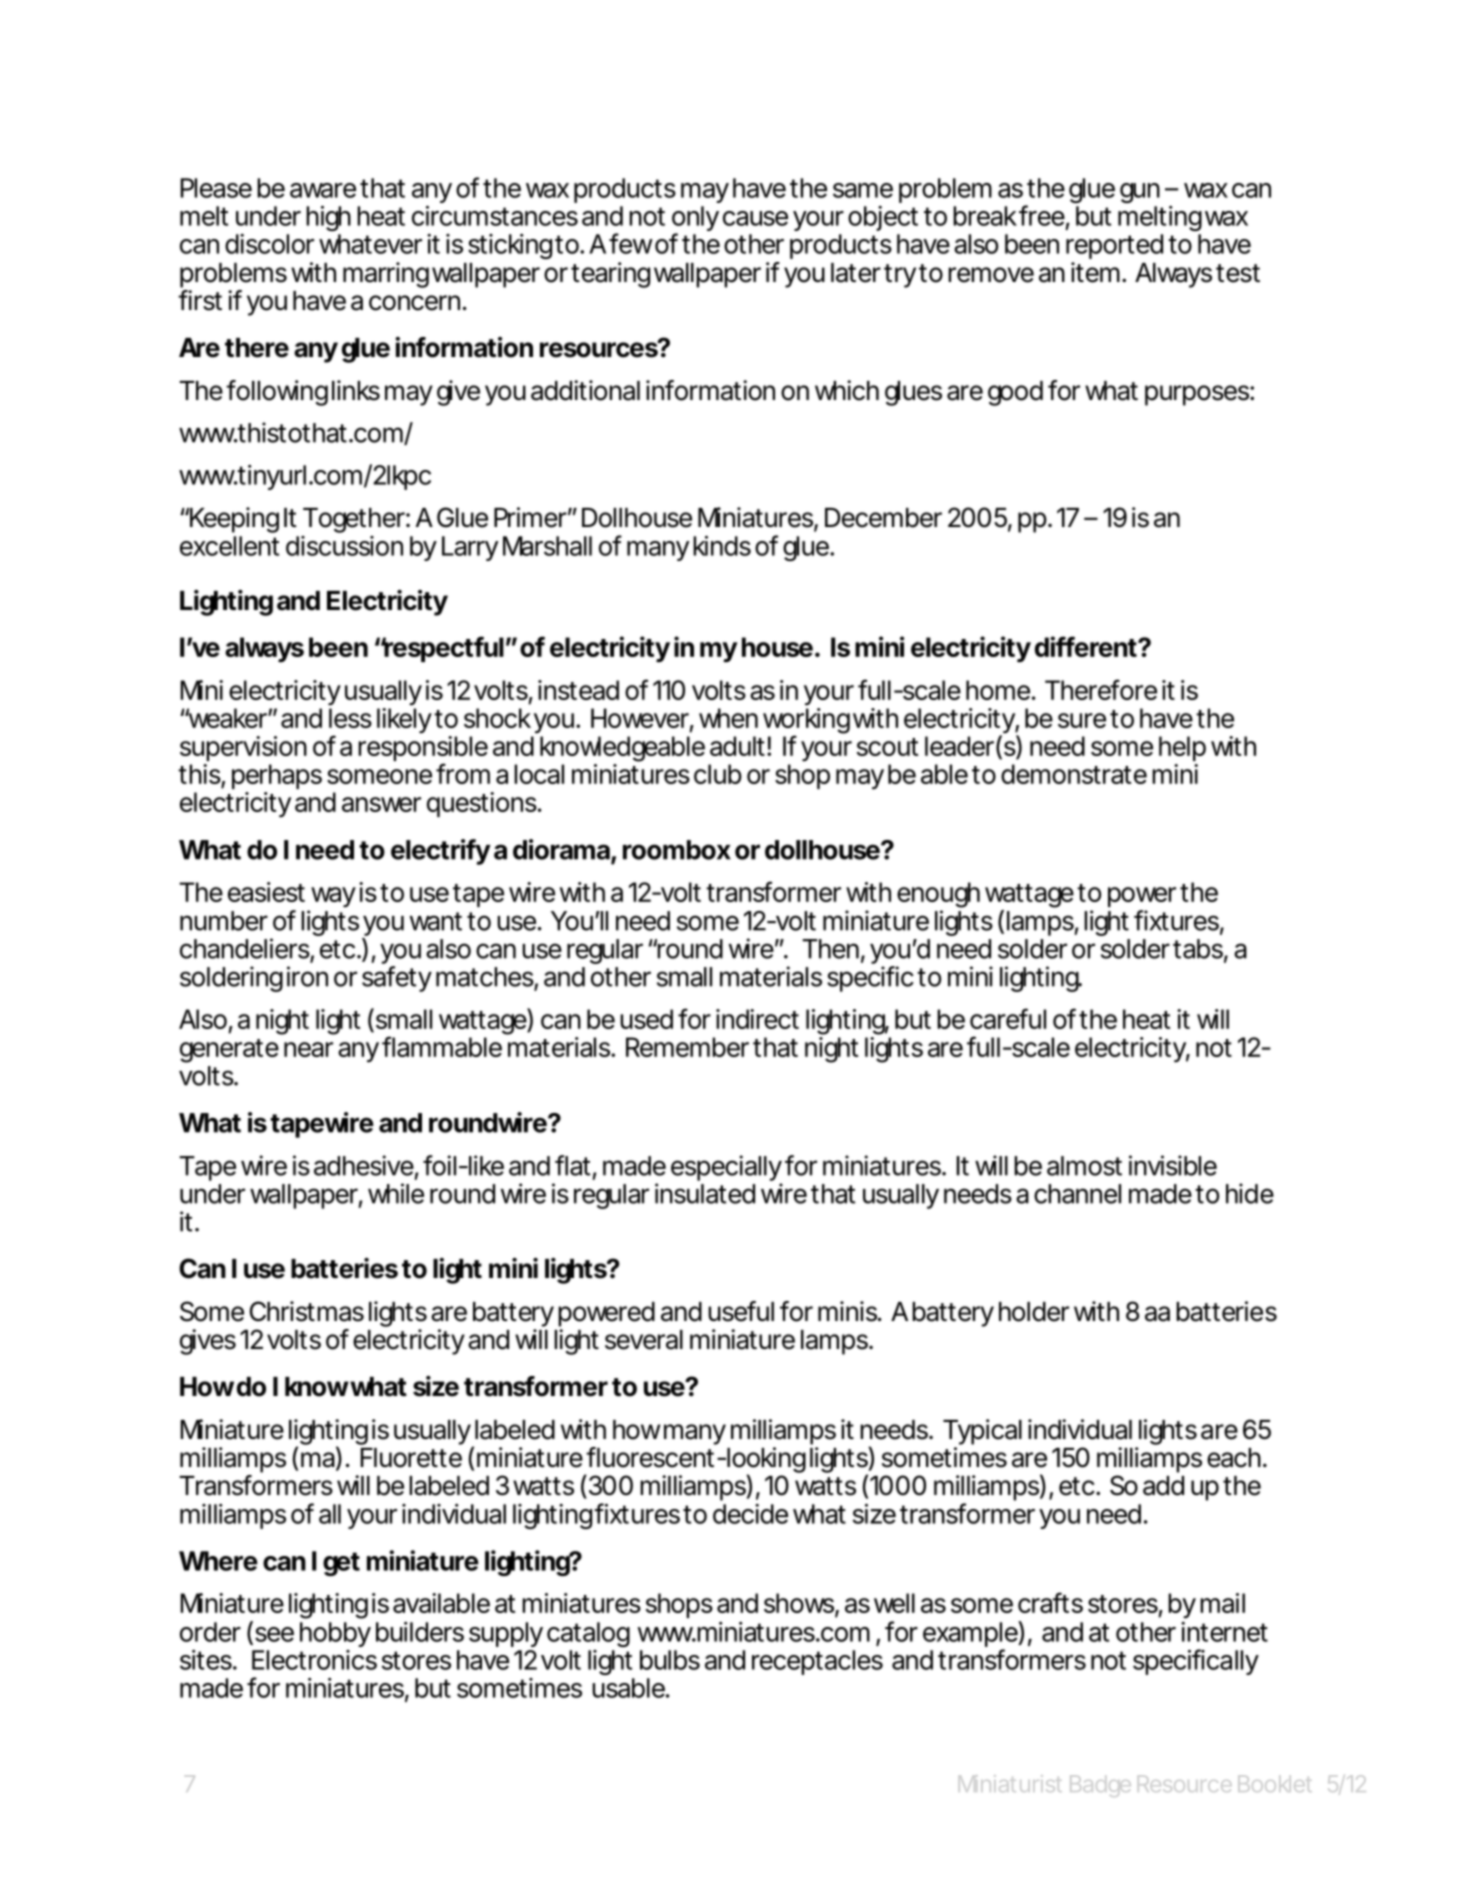 Image resolution: width=1459 pixels, height=1888 pixels. I want to click on well, so click(894, 1603).
